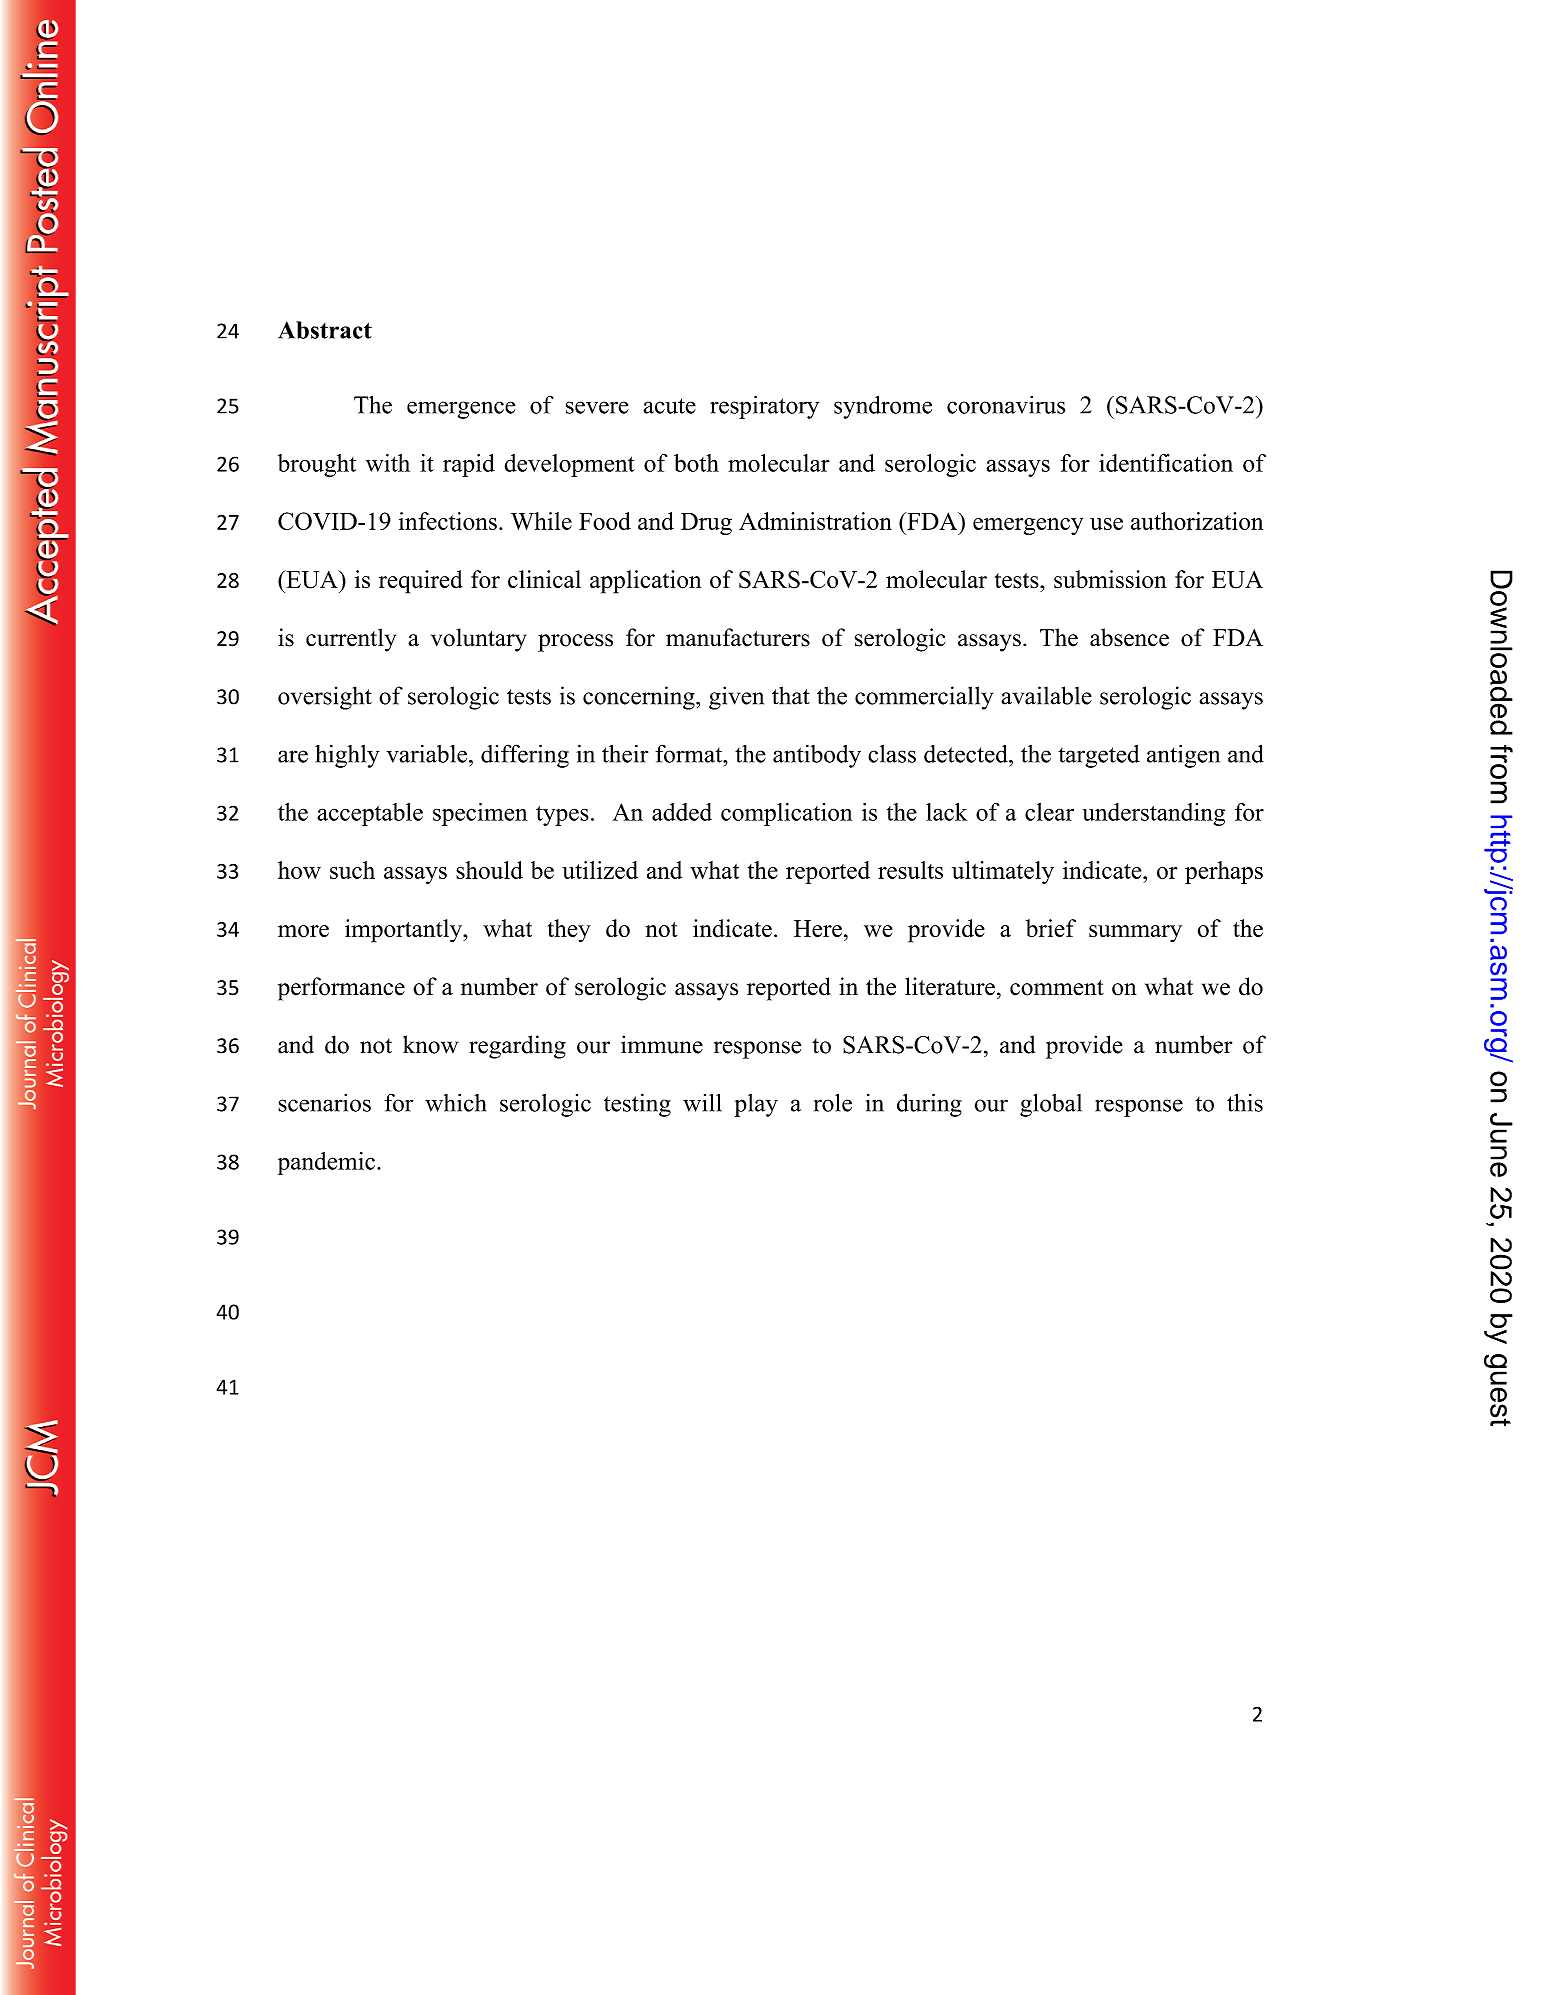 This screenshot has width=1541, height=1995. What do you see at coordinates (817, 756) in the screenshot?
I see `antibody` at bounding box center [817, 756].
